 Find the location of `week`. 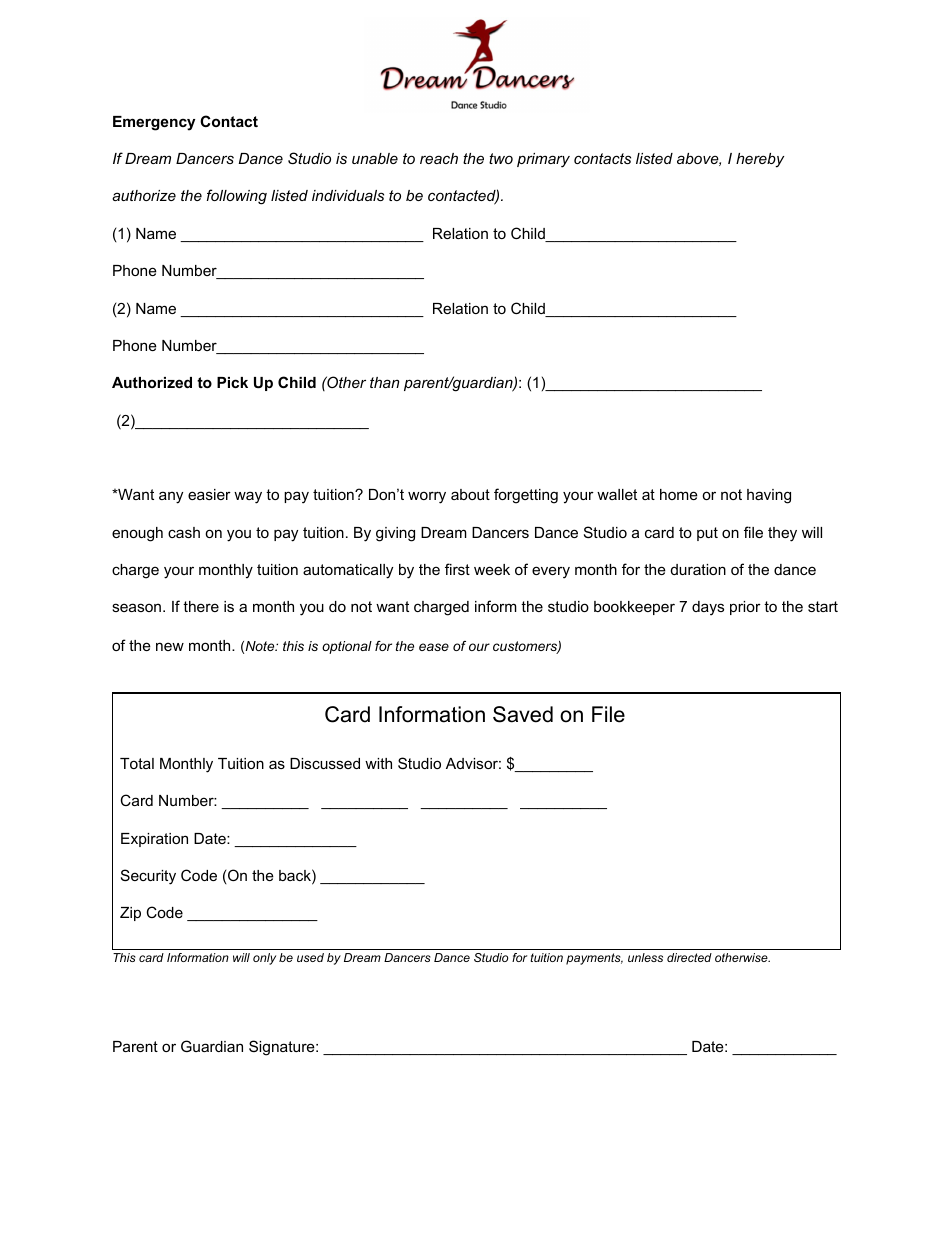

week is located at coordinates (492, 569).
